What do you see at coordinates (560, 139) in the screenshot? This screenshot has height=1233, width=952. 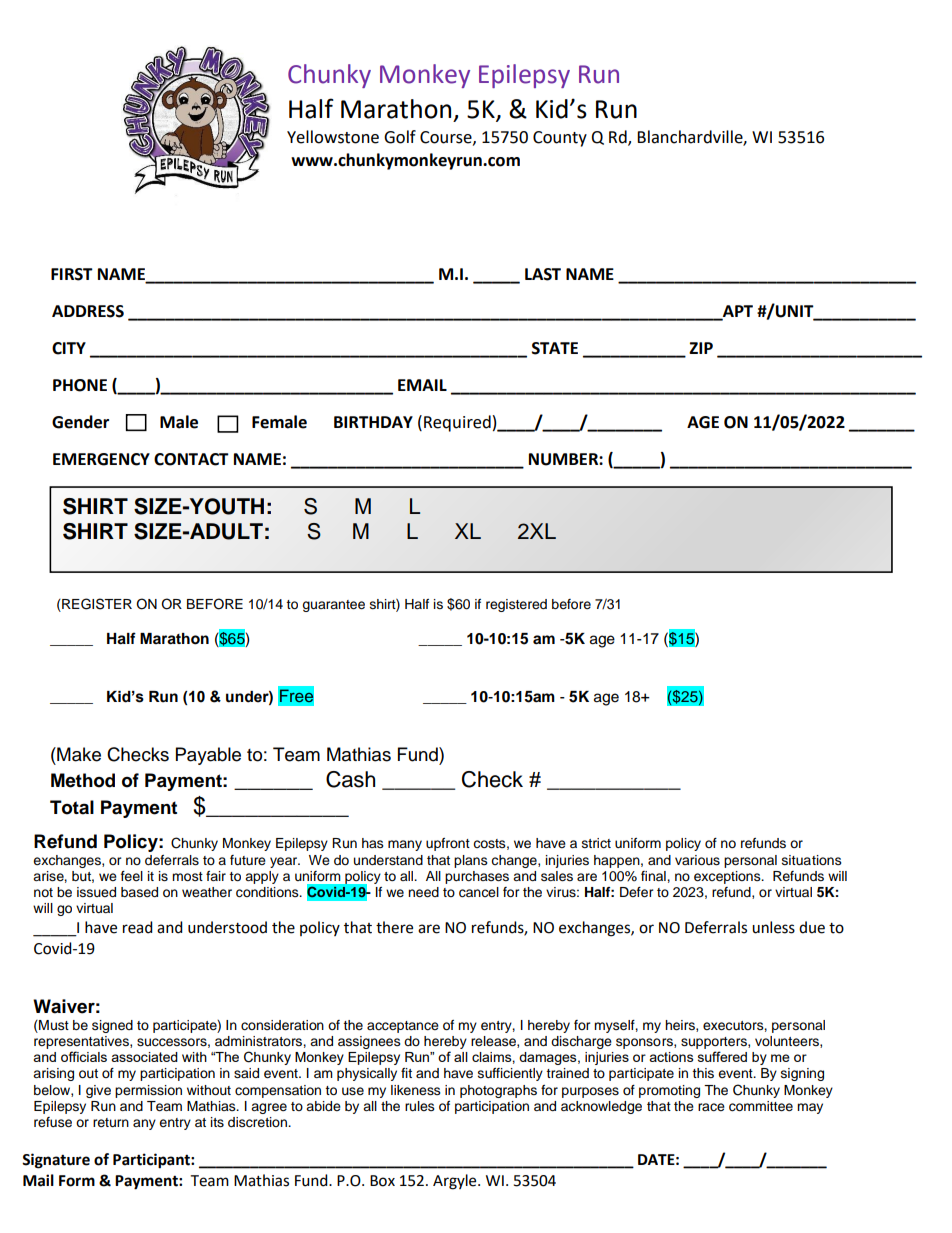 I see `County` at bounding box center [560, 139].
